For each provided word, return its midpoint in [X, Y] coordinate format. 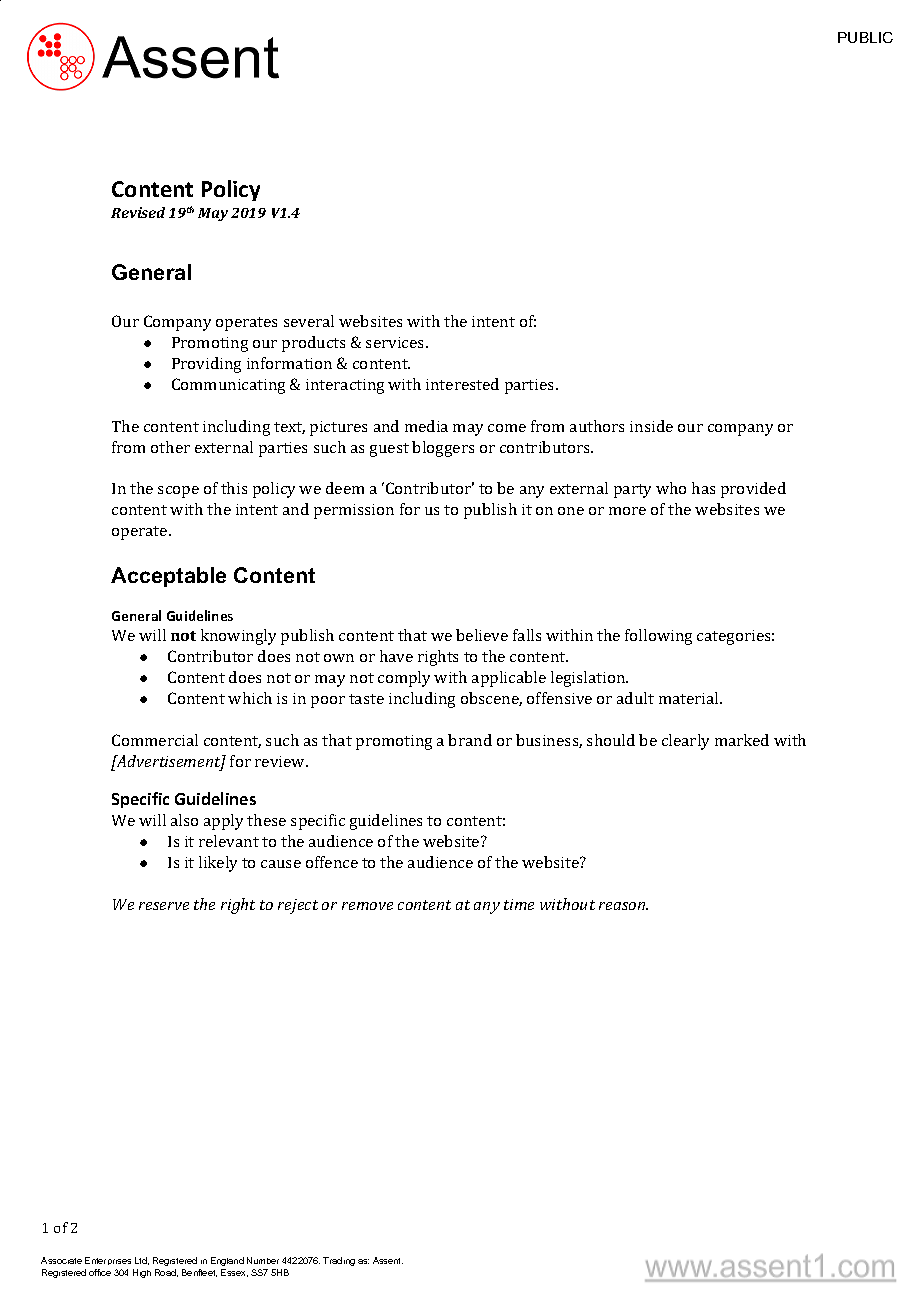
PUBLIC [865, 37]
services [396, 342]
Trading [339, 1261]
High [142, 1273]
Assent [388, 1260]
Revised [138, 212]
